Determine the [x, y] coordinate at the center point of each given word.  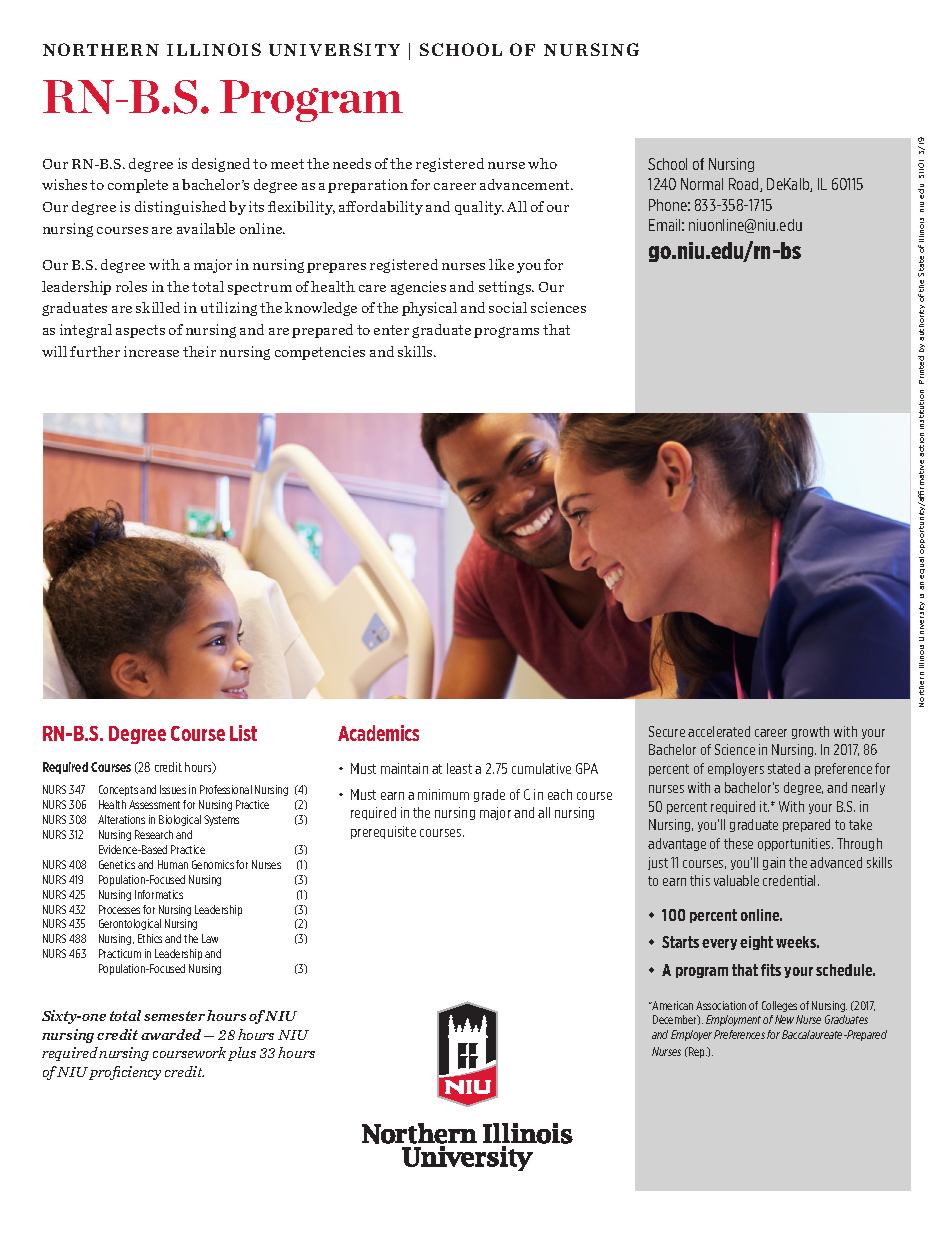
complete [138, 186]
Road [745, 185]
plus [242, 1054]
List [243, 733]
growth [810, 732]
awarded [171, 1034]
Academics [378, 733]
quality [479, 208]
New [784, 1019]
